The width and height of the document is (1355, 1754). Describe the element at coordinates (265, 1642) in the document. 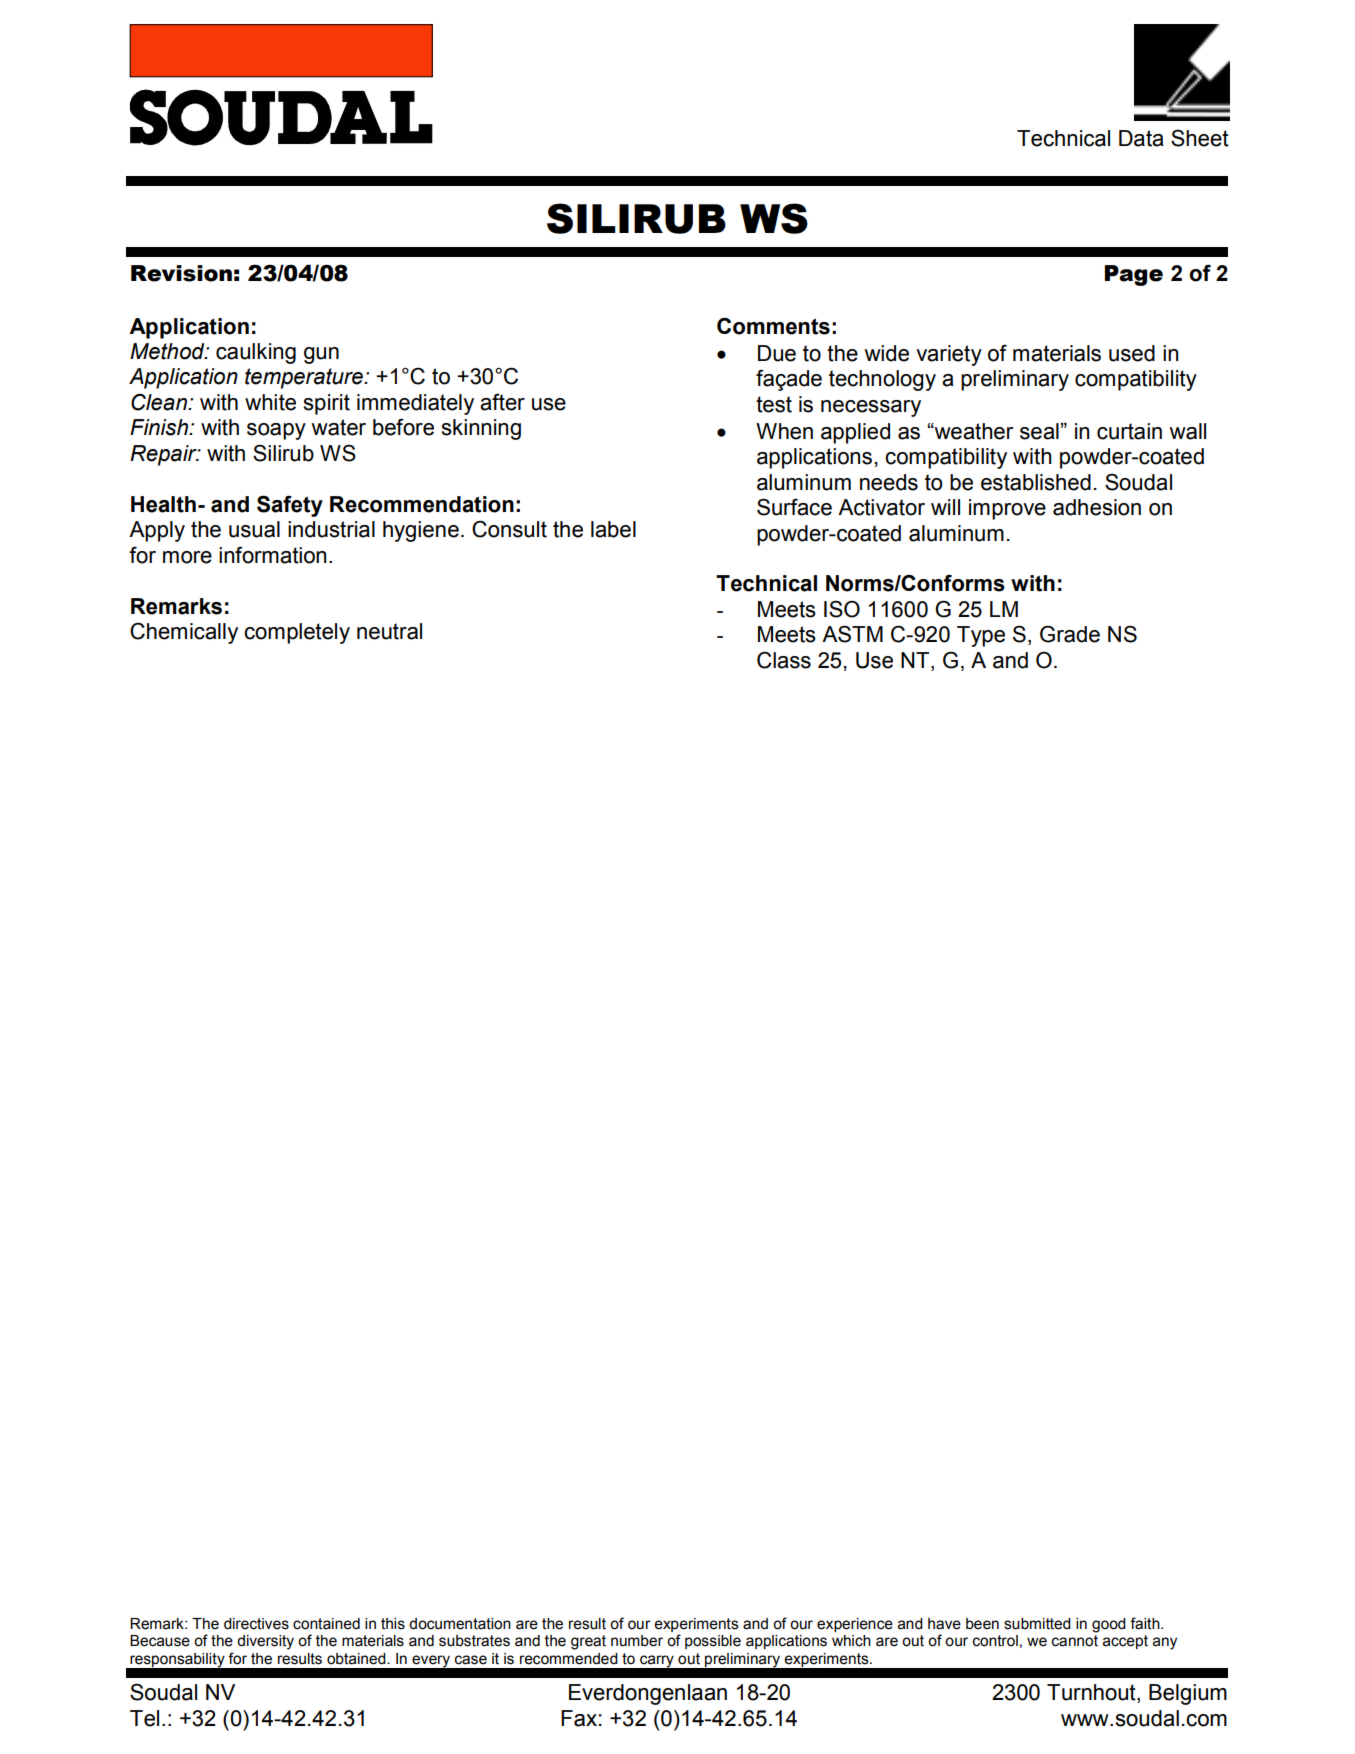

I see `diversity` at that location.
